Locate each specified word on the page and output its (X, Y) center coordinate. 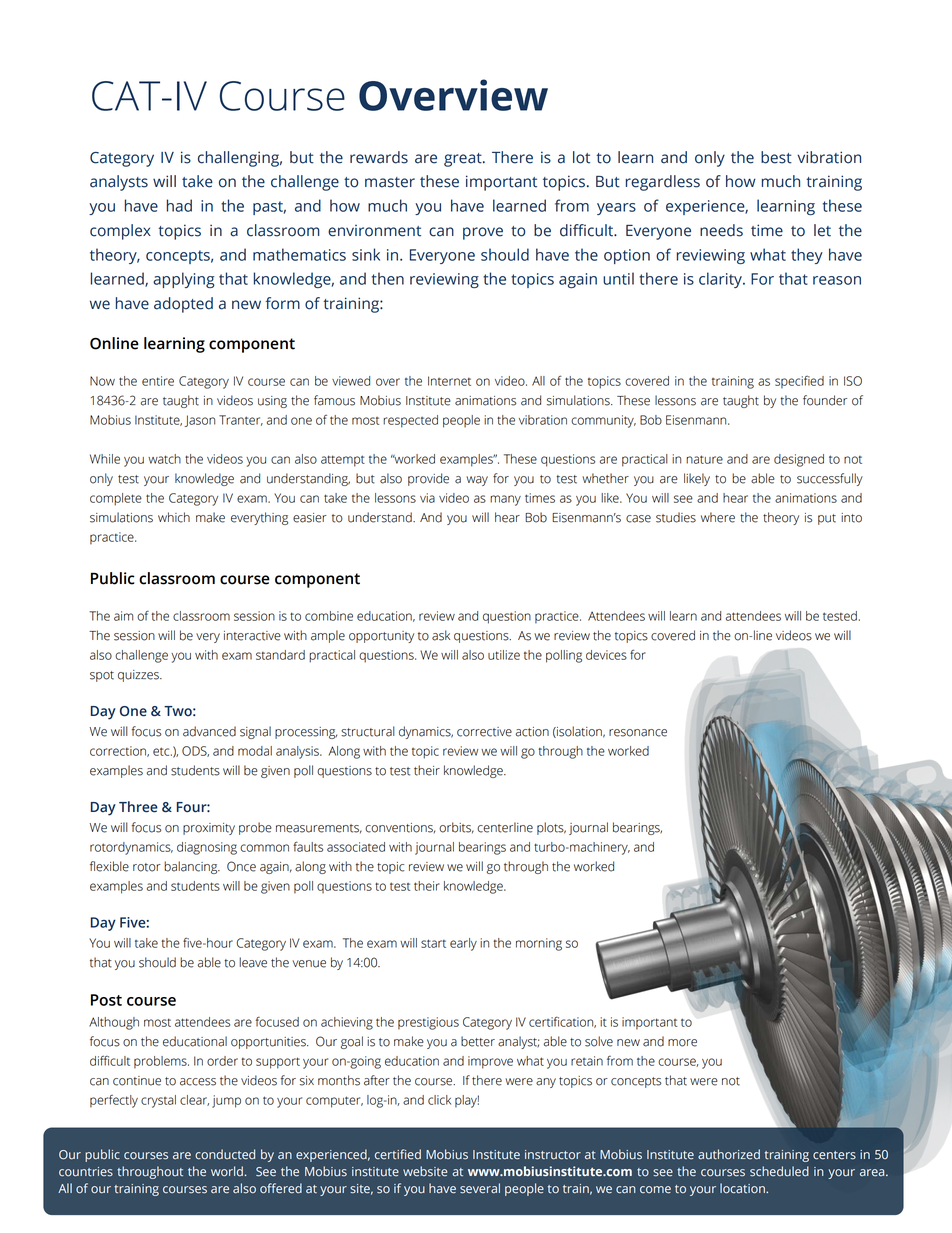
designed (799, 460)
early (463, 944)
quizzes (139, 676)
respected (410, 421)
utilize (504, 655)
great (464, 160)
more (682, 1043)
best (776, 157)
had (179, 205)
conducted (225, 1154)
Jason (200, 421)
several (480, 1188)
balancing (192, 867)
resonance (638, 733)
